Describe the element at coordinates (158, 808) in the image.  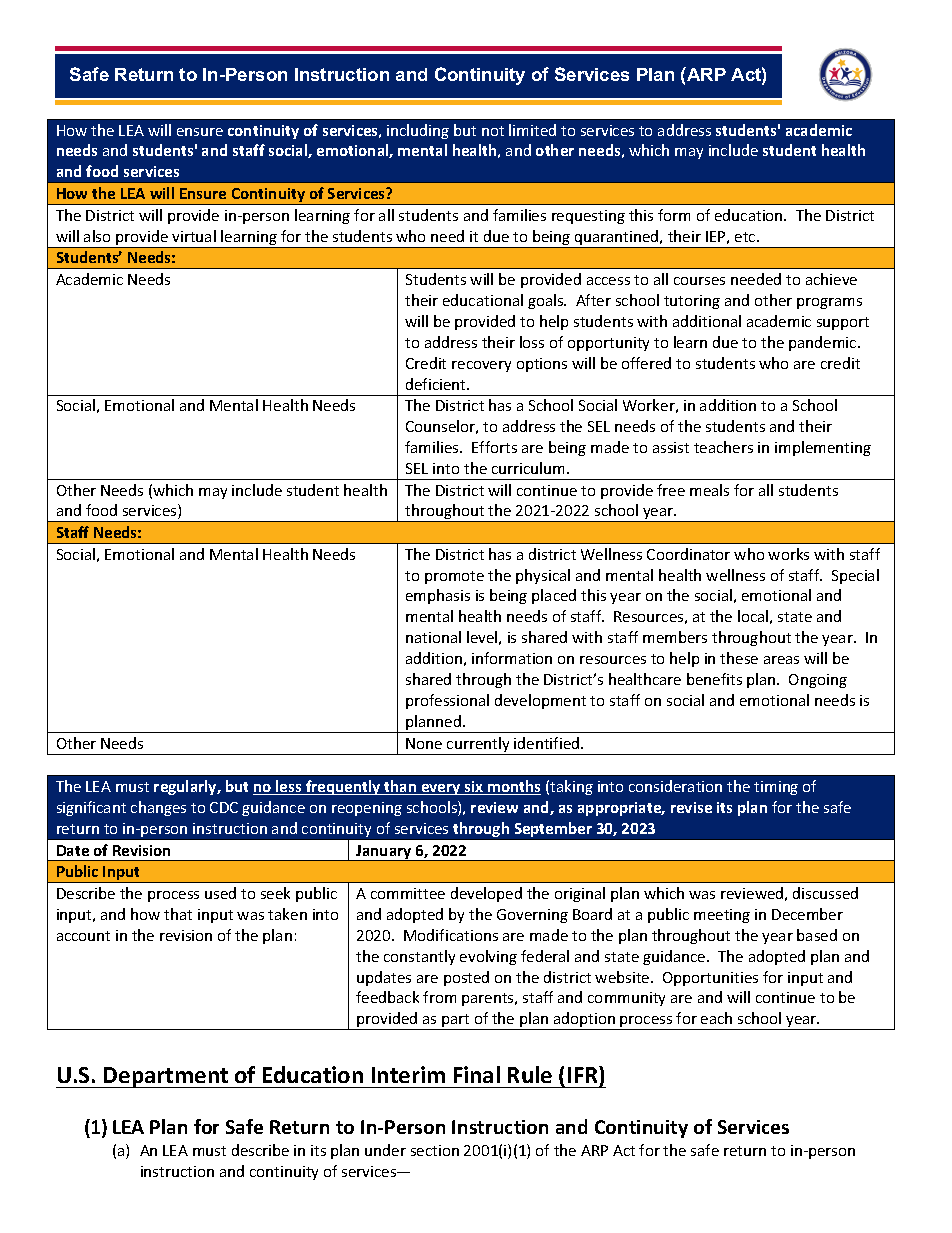
I see `changes` at that location.
